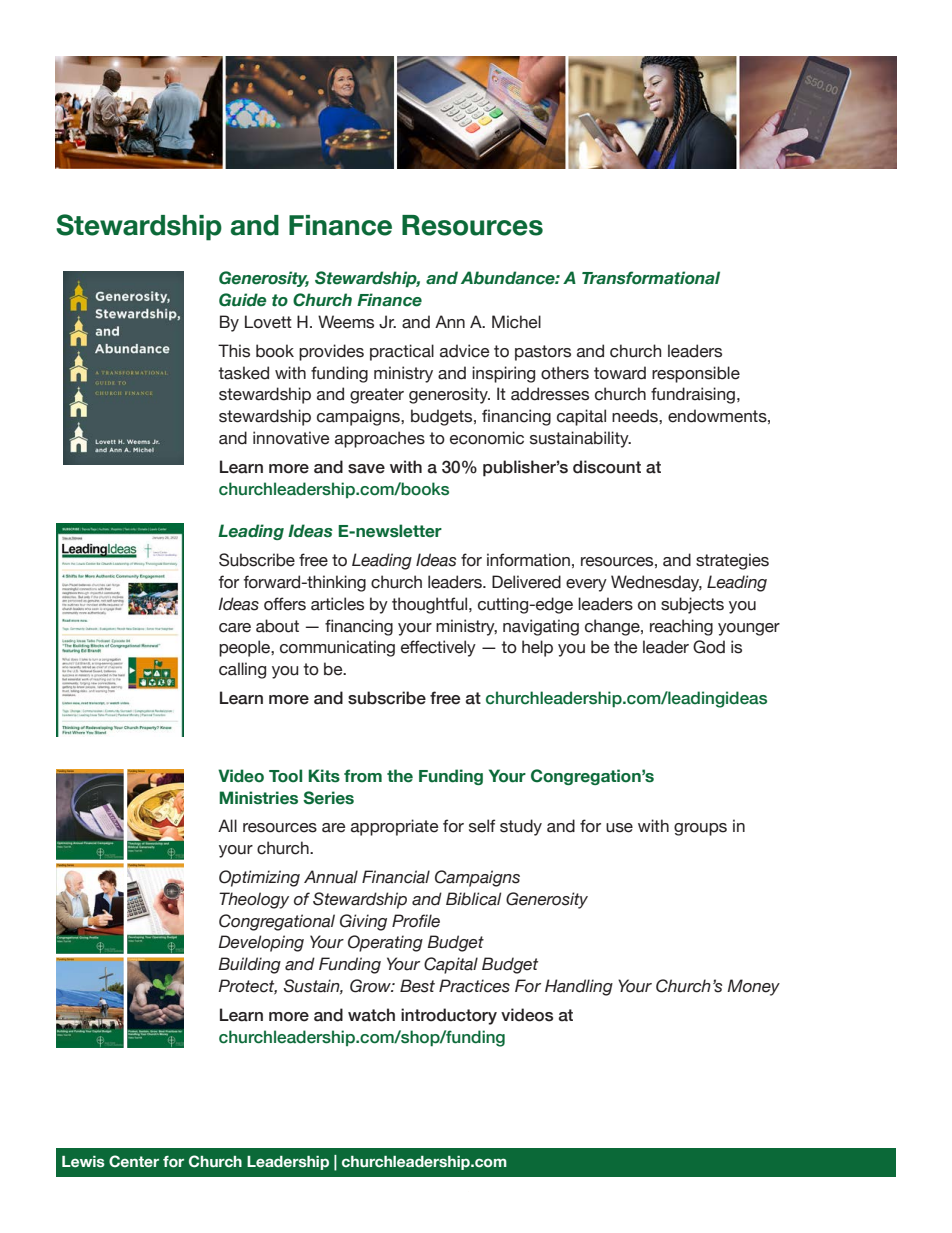  I want to click on Guide, so click(243, 300).
